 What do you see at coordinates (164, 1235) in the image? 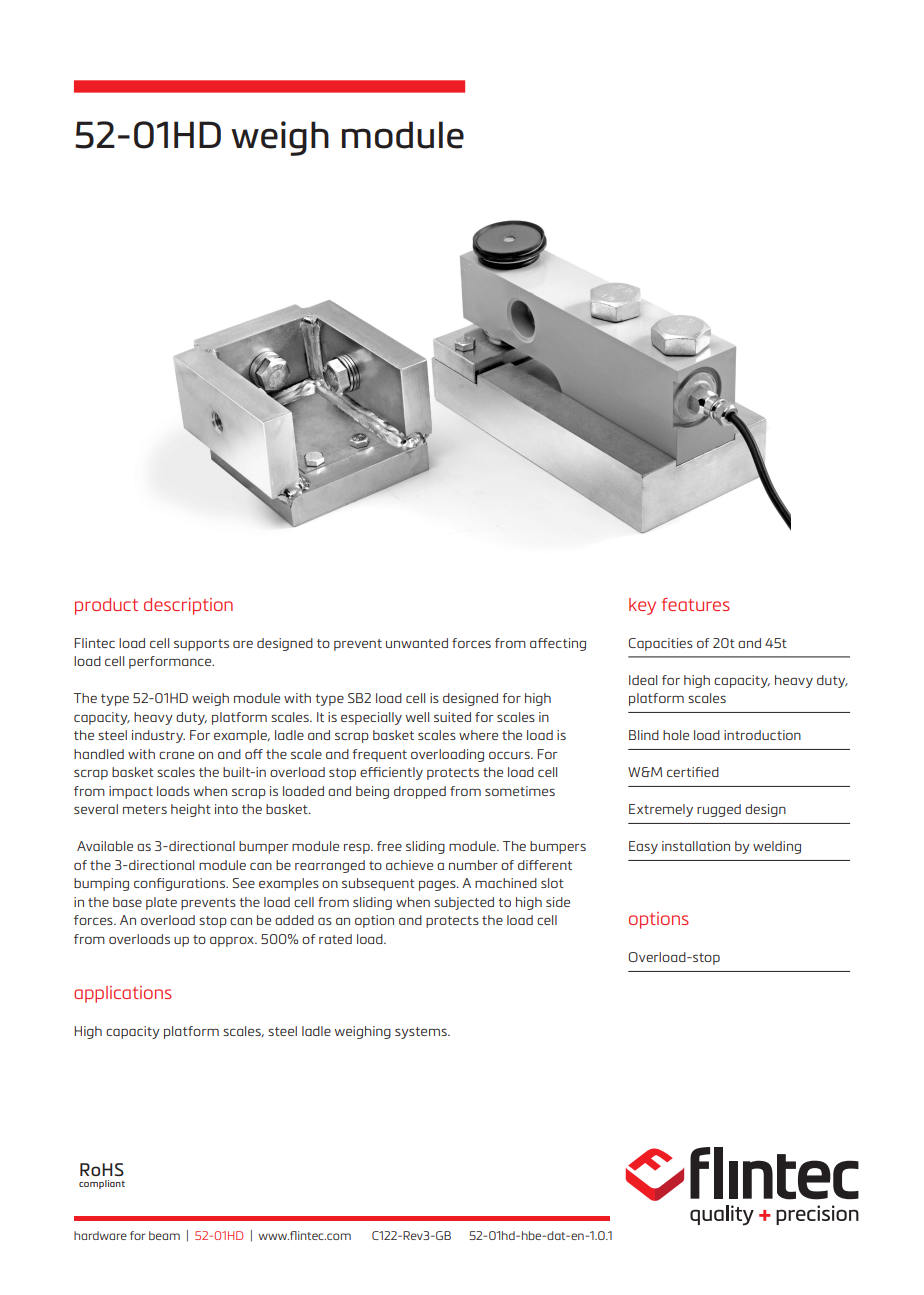
I see `beam` at bounding box center [164, 1235].
